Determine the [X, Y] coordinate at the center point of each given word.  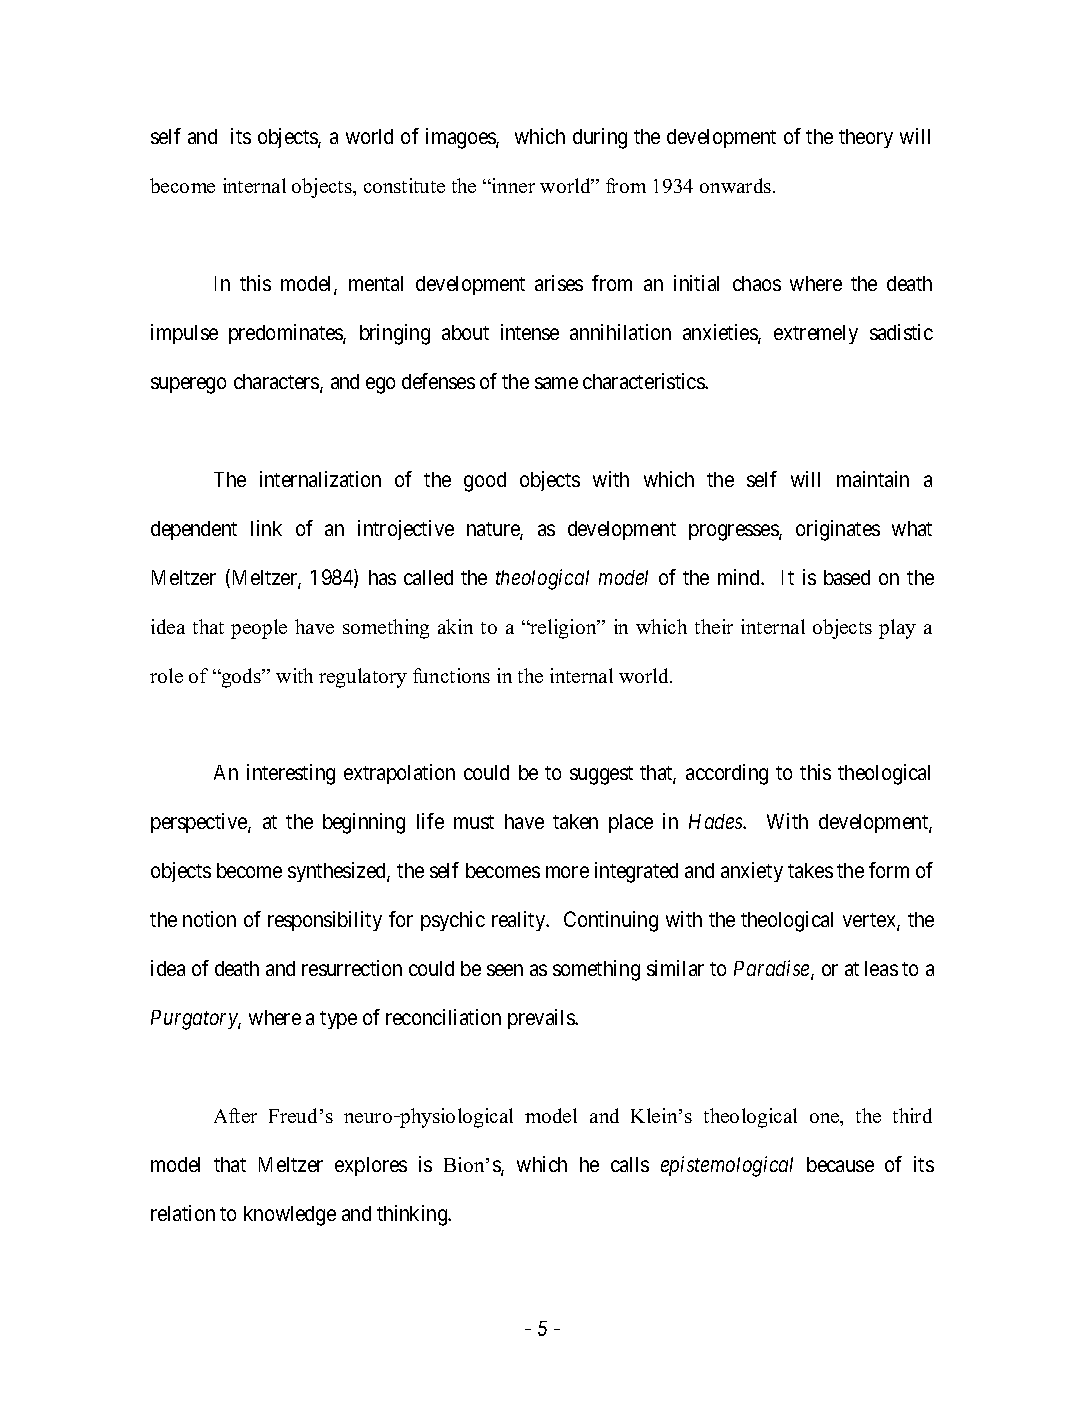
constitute [404, 185]
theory [866, 138]
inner [512, 185]
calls [630, 1164]
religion [563, 629]
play [897, 629]
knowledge [290, 1216]
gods [241, 678]
